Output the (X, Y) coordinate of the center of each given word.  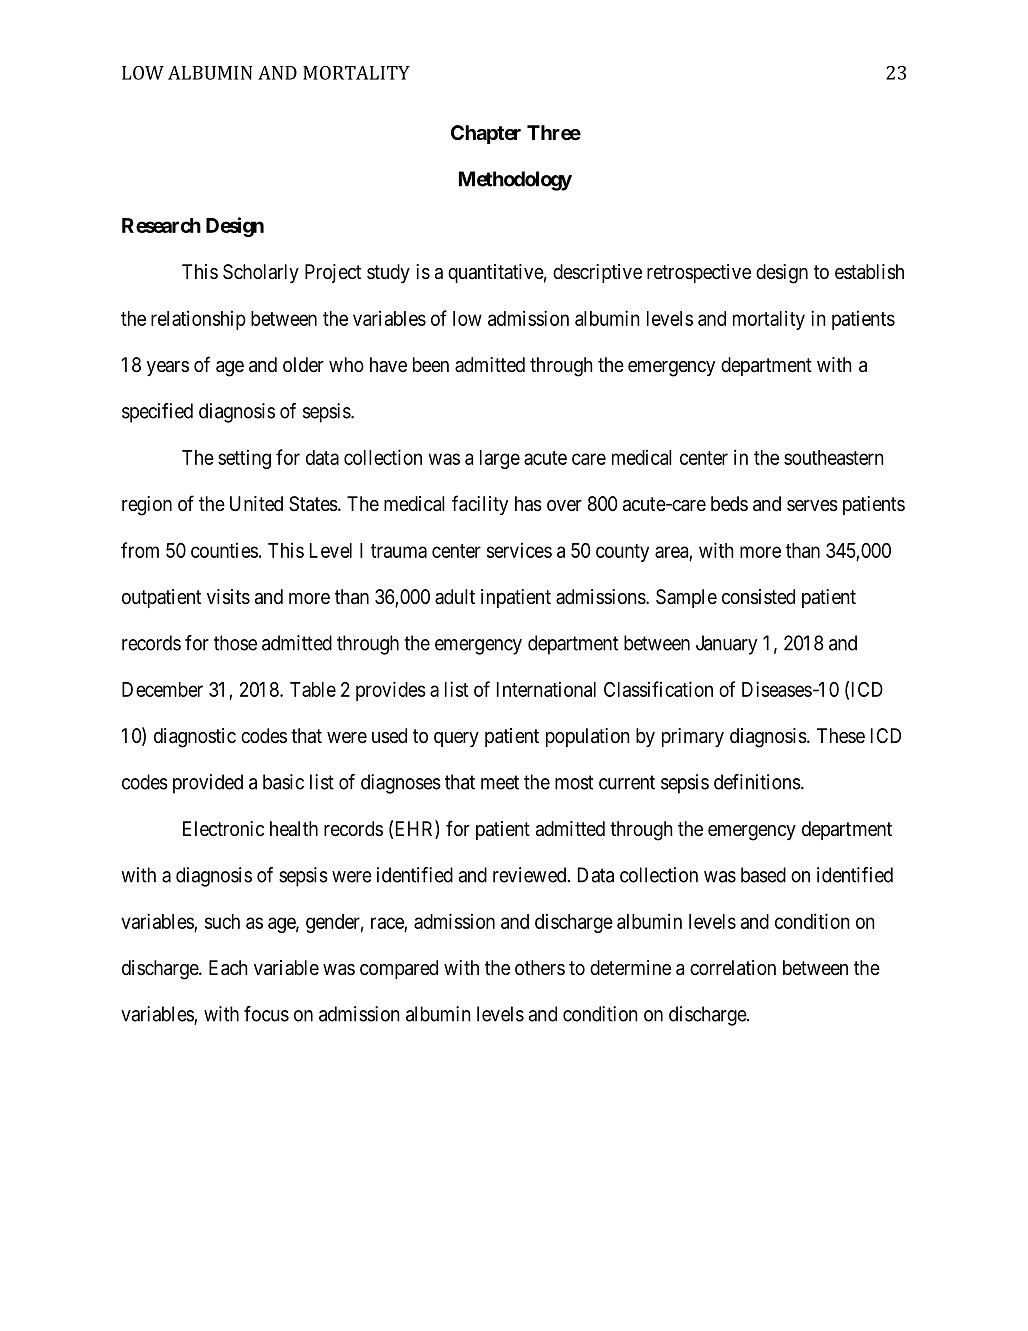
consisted (758, 597)
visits (228, 597)
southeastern (834, 457)
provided (208, 784)
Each (228, 968)
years (168, 368)
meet (500, 782)
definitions (757, 782)
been (431, 364)
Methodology (515, 181)
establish (869, 272)
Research (161, 225)
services (519, 550)
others (540, 967)
